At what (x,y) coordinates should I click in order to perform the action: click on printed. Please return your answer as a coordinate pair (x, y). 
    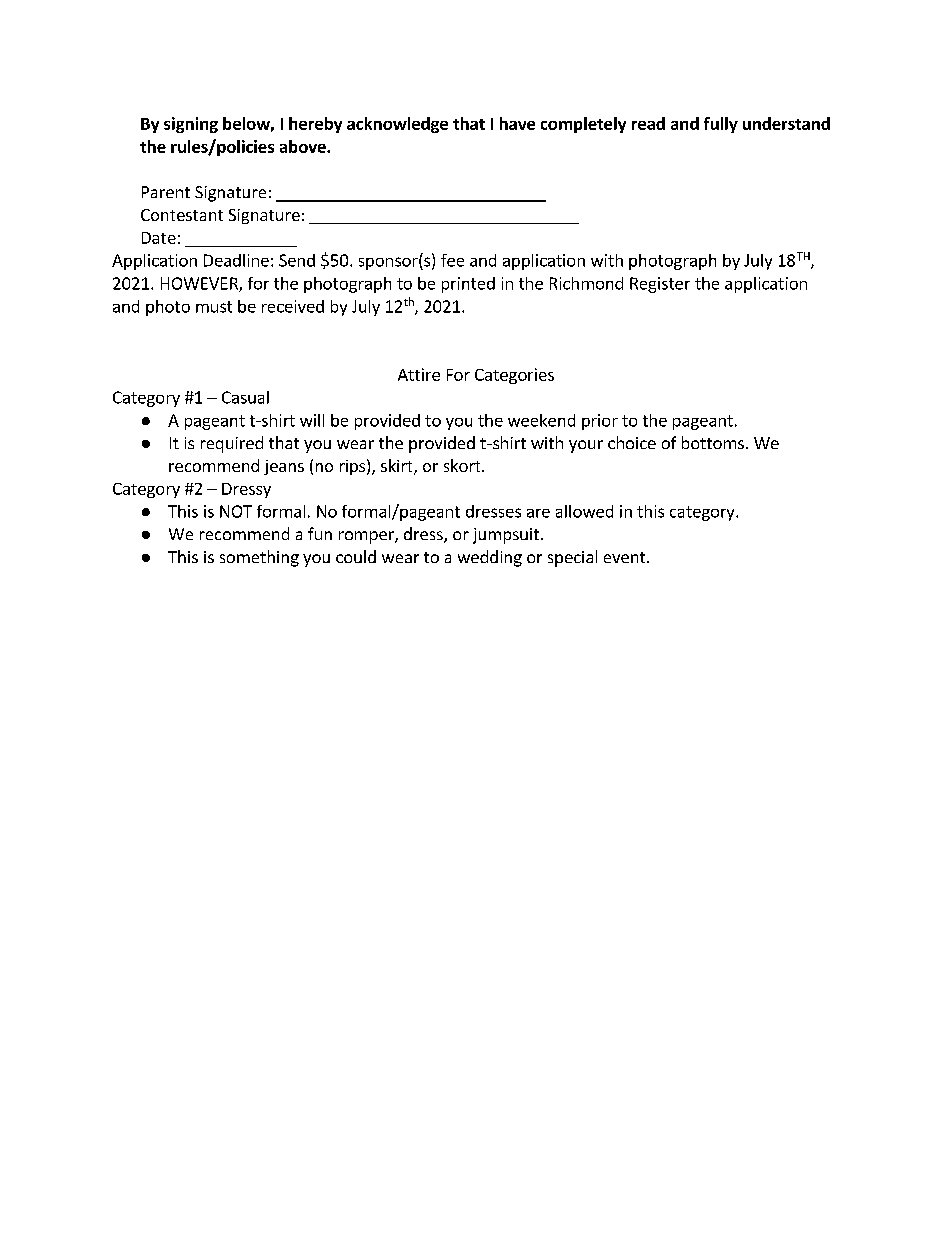
    Looking at the image, I should click on (468, 285).
